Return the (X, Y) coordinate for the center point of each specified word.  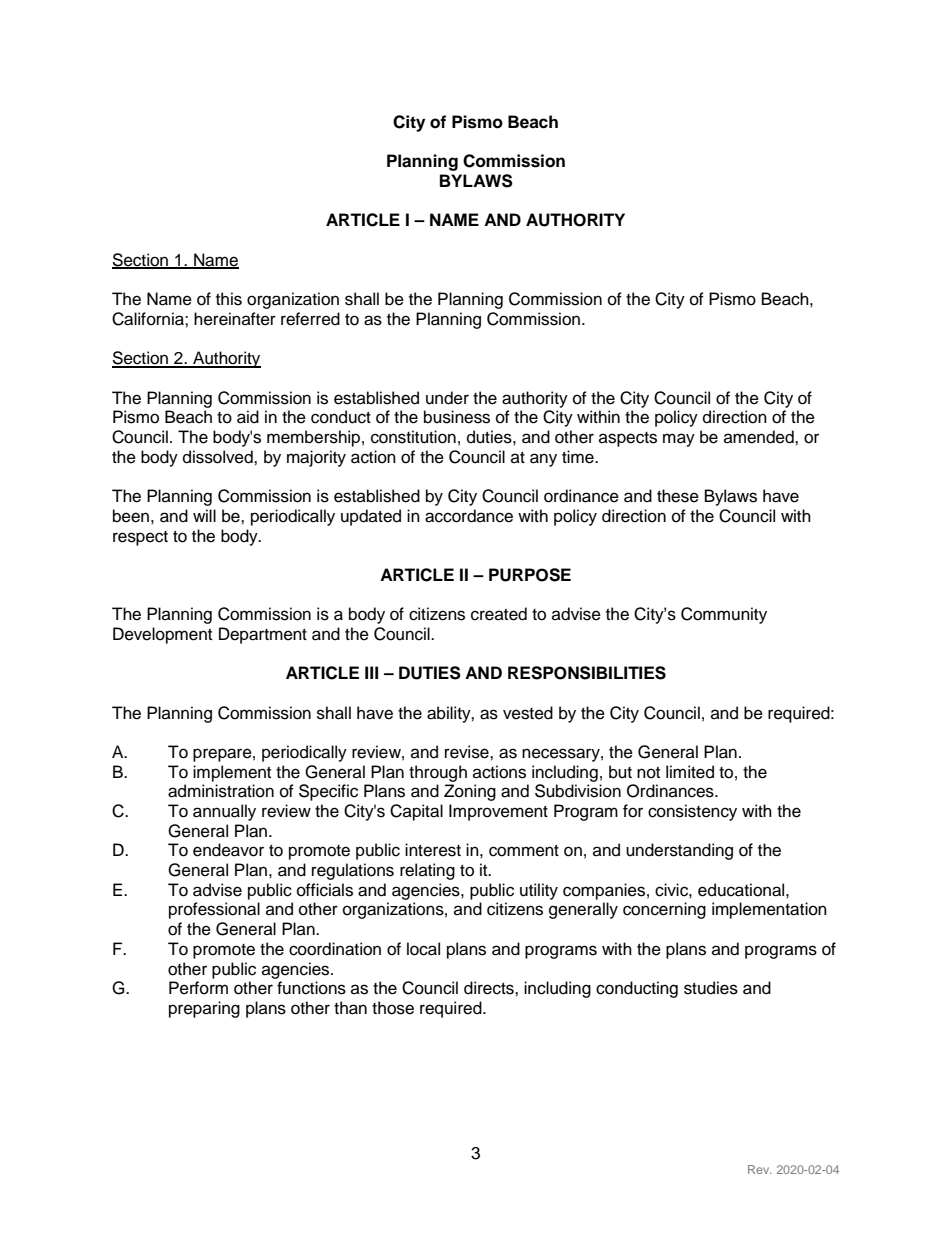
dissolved (219, 457)
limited (690, 772)
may (679, 440)
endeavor (228, 850)
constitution (413, 437)
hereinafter (235, 319)
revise (468, 752)
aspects (628, 439)
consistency (692, 812)
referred (310, 319)
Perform (198, 988)
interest (433, 850)
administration (221, 791)
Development (162, 635)
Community (724, 615)
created (499, 614)
